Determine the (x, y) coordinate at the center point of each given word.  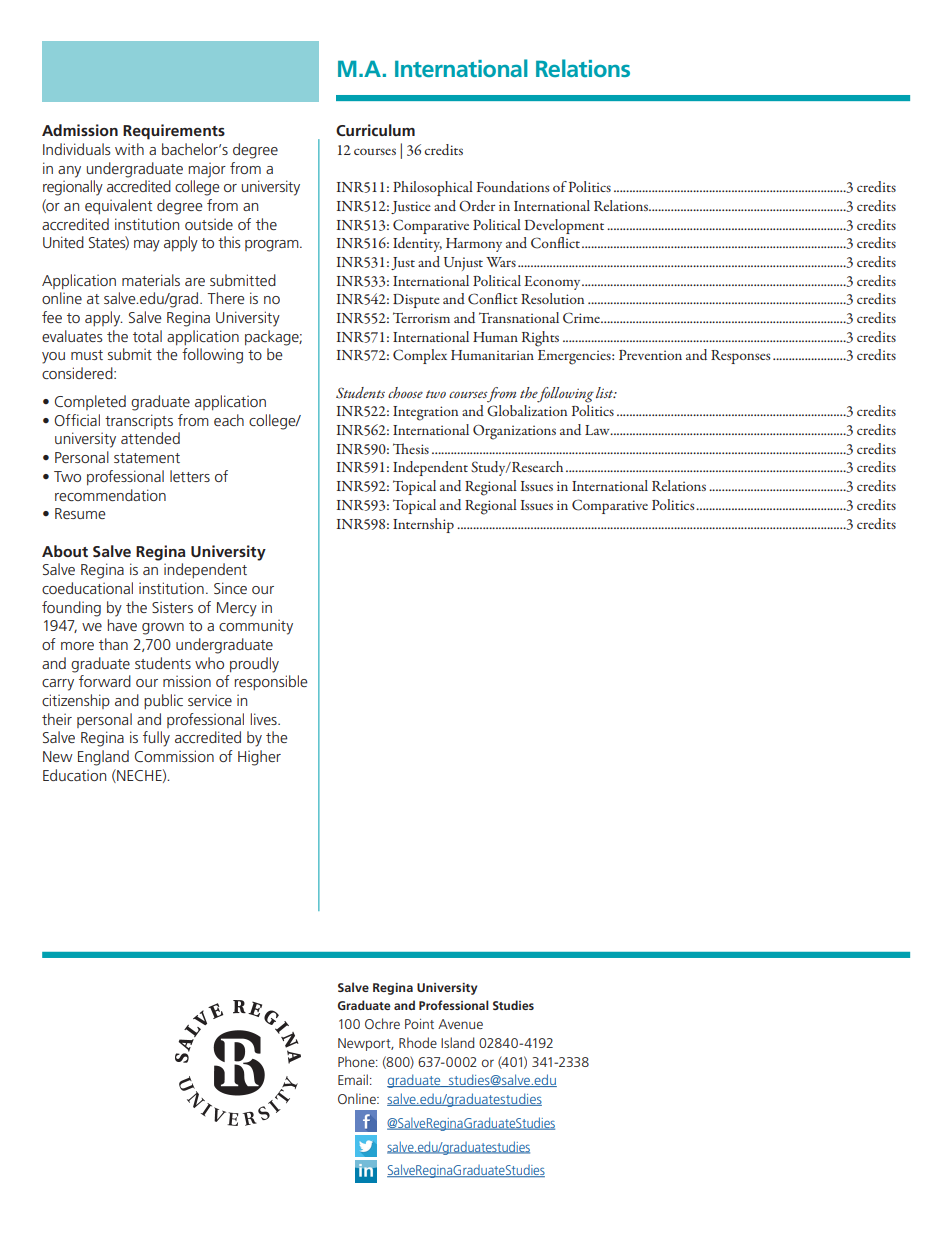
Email (353, 1079)
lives (265, 719)
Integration (425, 413)
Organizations (514, 432)
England (103, 758)
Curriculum (375, 130)
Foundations (513, 186)
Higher (259, 758)
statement (147, 458)
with (129, 149)
